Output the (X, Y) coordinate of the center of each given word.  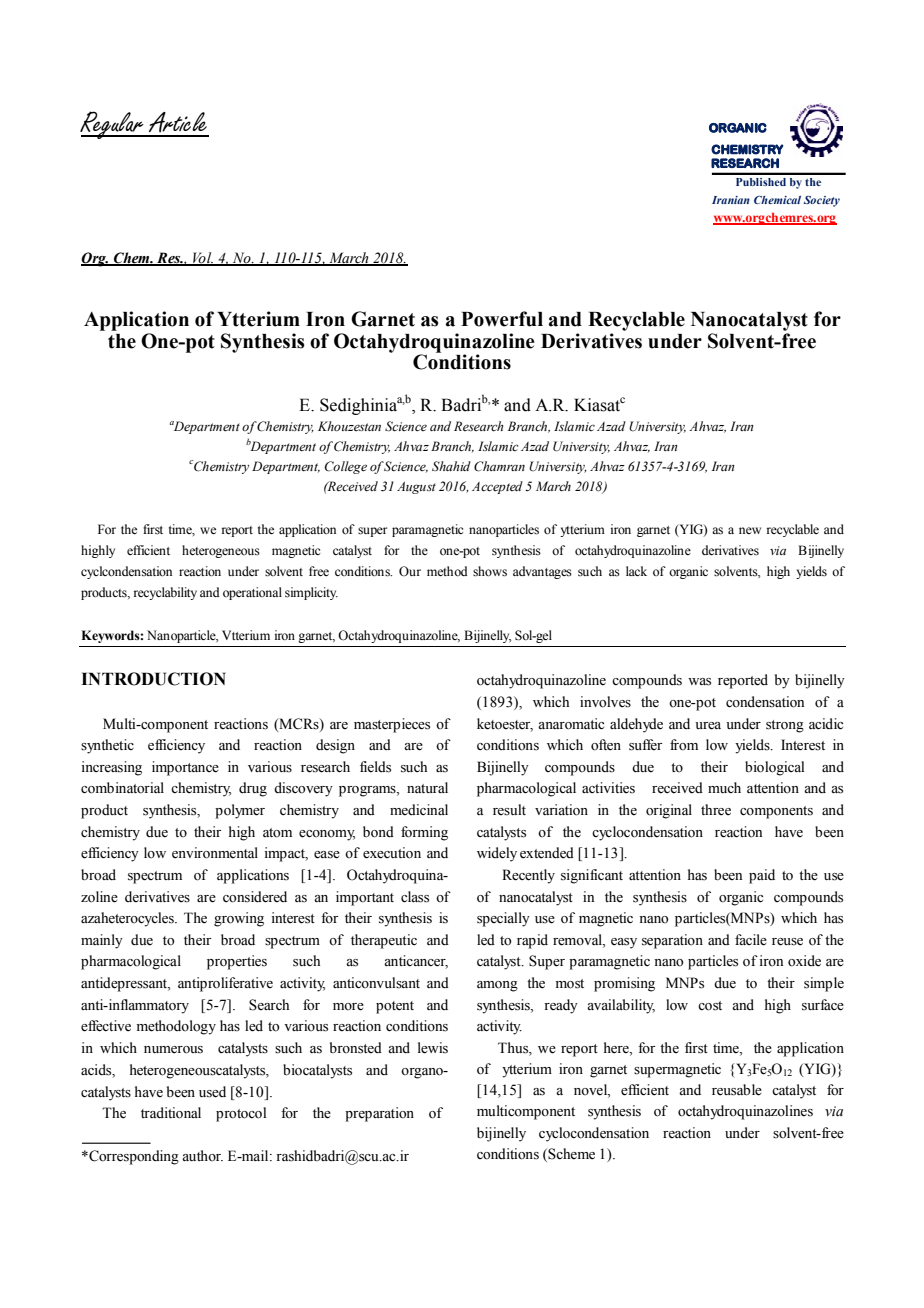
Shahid (451, 466)
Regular (113, 125)
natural (427, 787)
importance (185, 768)
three (716, 810)
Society (822, 201)
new (750, 530)
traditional (171, 1113)
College (346, 467)
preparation (379, 1114)
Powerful (502, 319)
